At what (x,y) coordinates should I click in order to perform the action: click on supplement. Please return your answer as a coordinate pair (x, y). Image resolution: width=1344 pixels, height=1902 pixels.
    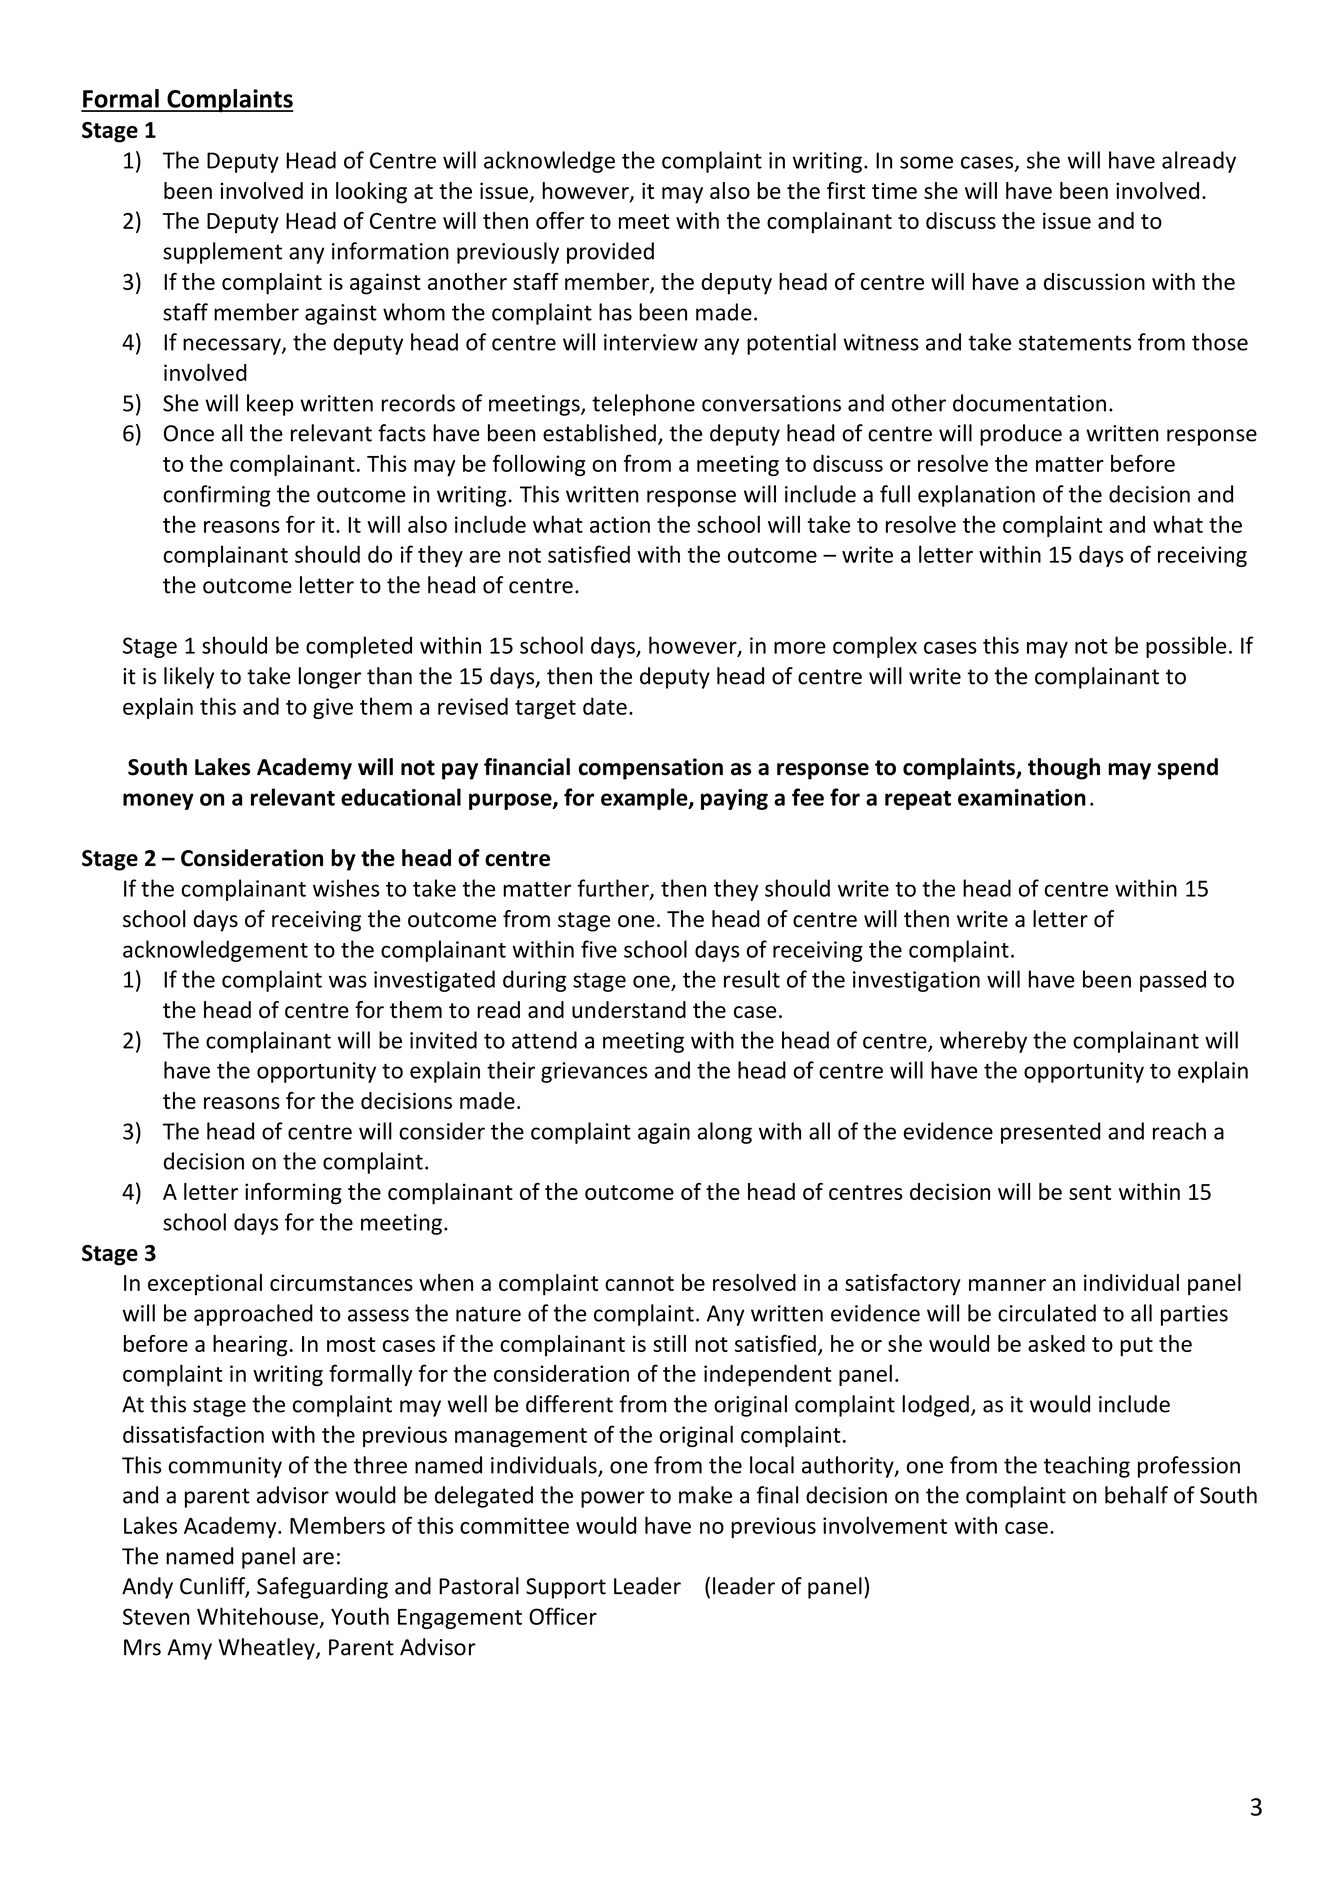
    Looking at the image, I should click on (222, 253).
